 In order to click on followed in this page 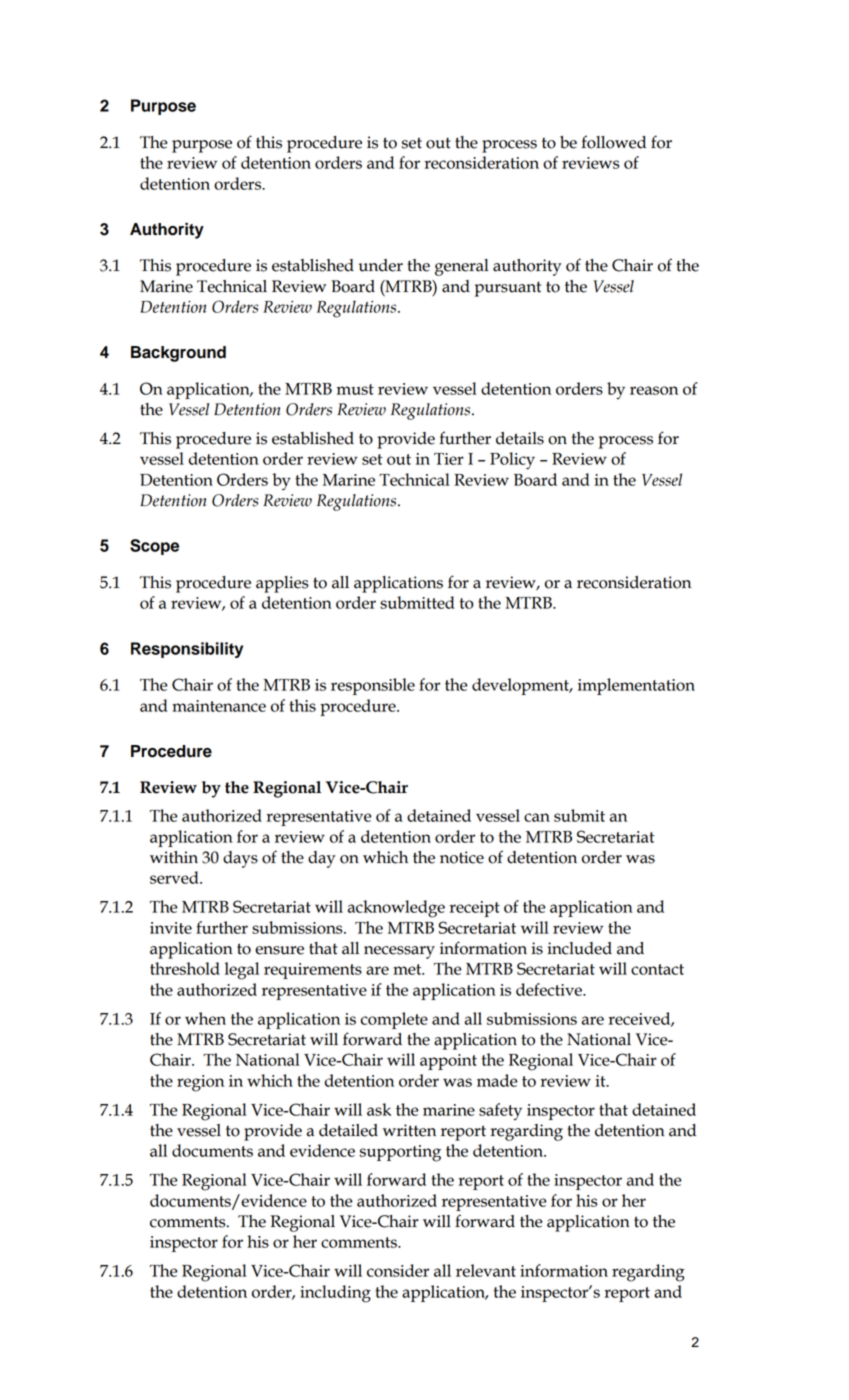, I will do `click(613, 142)`.
